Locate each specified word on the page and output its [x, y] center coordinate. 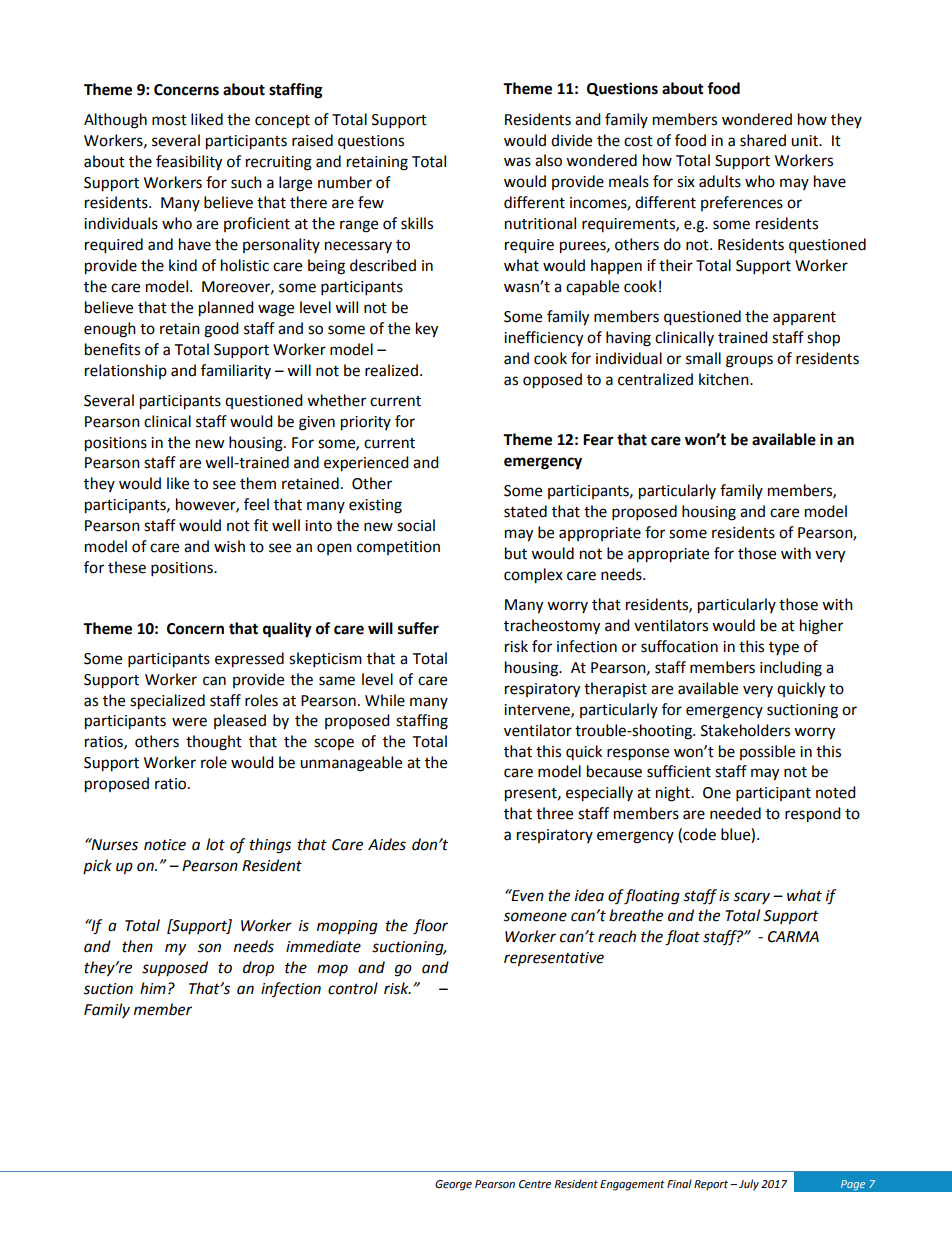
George [453, 1185]
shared [763, 140]
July [749, 1185]
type [784, 648]
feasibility [189, 163]
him [153, 988]
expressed [249, 660]
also [548, 160]
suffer [418, 628]
